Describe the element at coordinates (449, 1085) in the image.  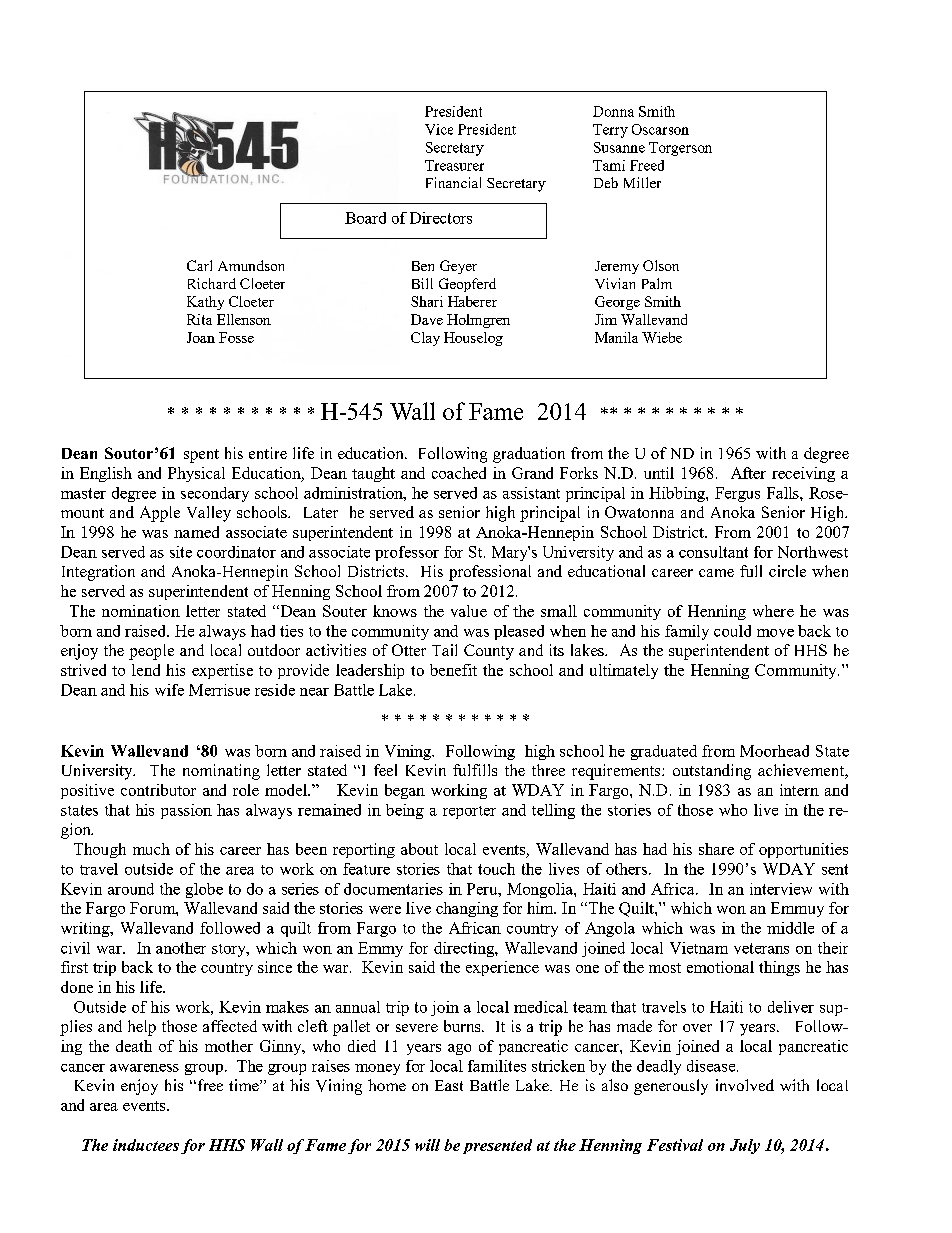
I see `East` at that location.
